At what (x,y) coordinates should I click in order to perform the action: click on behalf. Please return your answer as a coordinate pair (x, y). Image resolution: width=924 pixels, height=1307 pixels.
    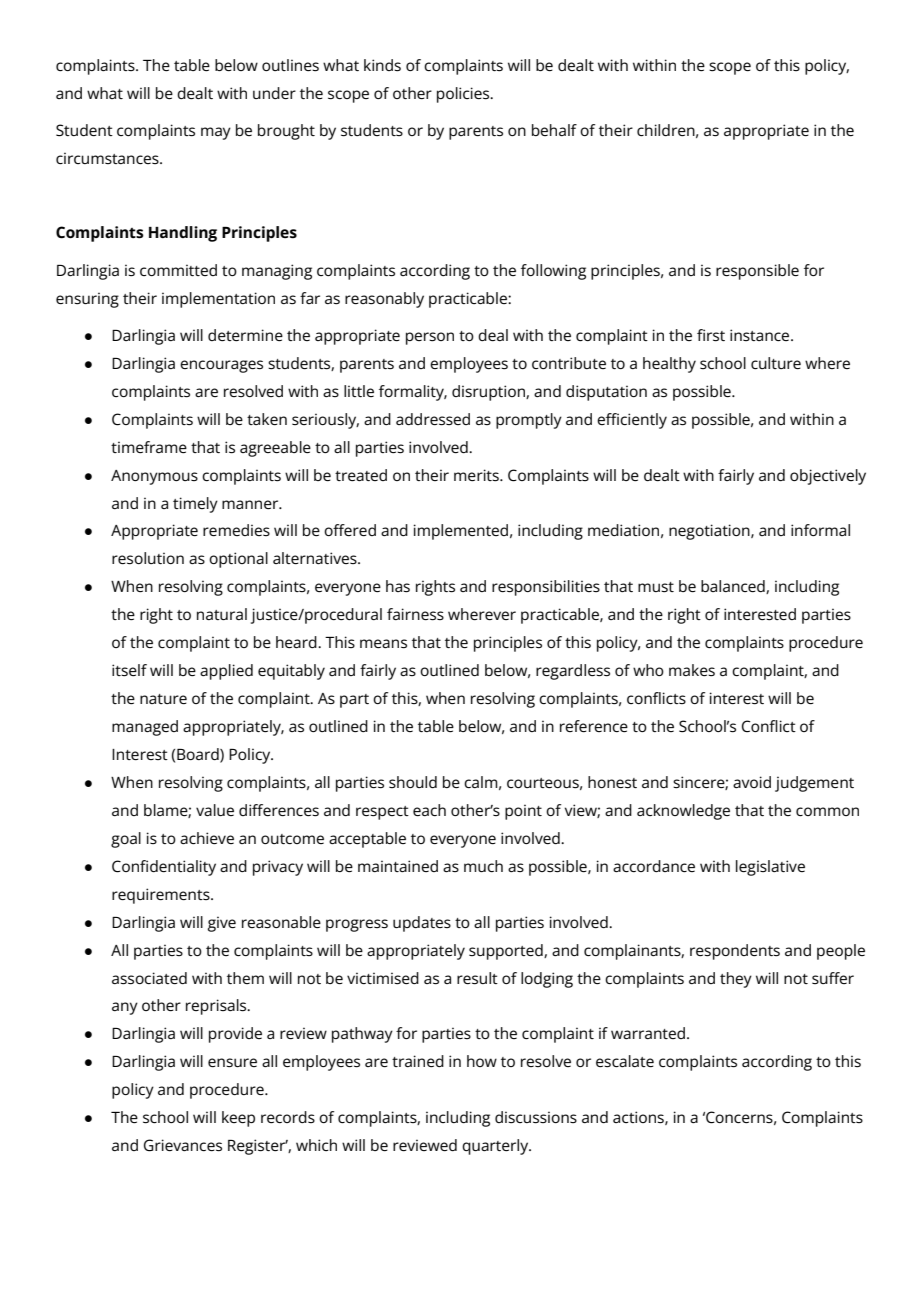
    Looking at the image, I should click on (554, 130).
